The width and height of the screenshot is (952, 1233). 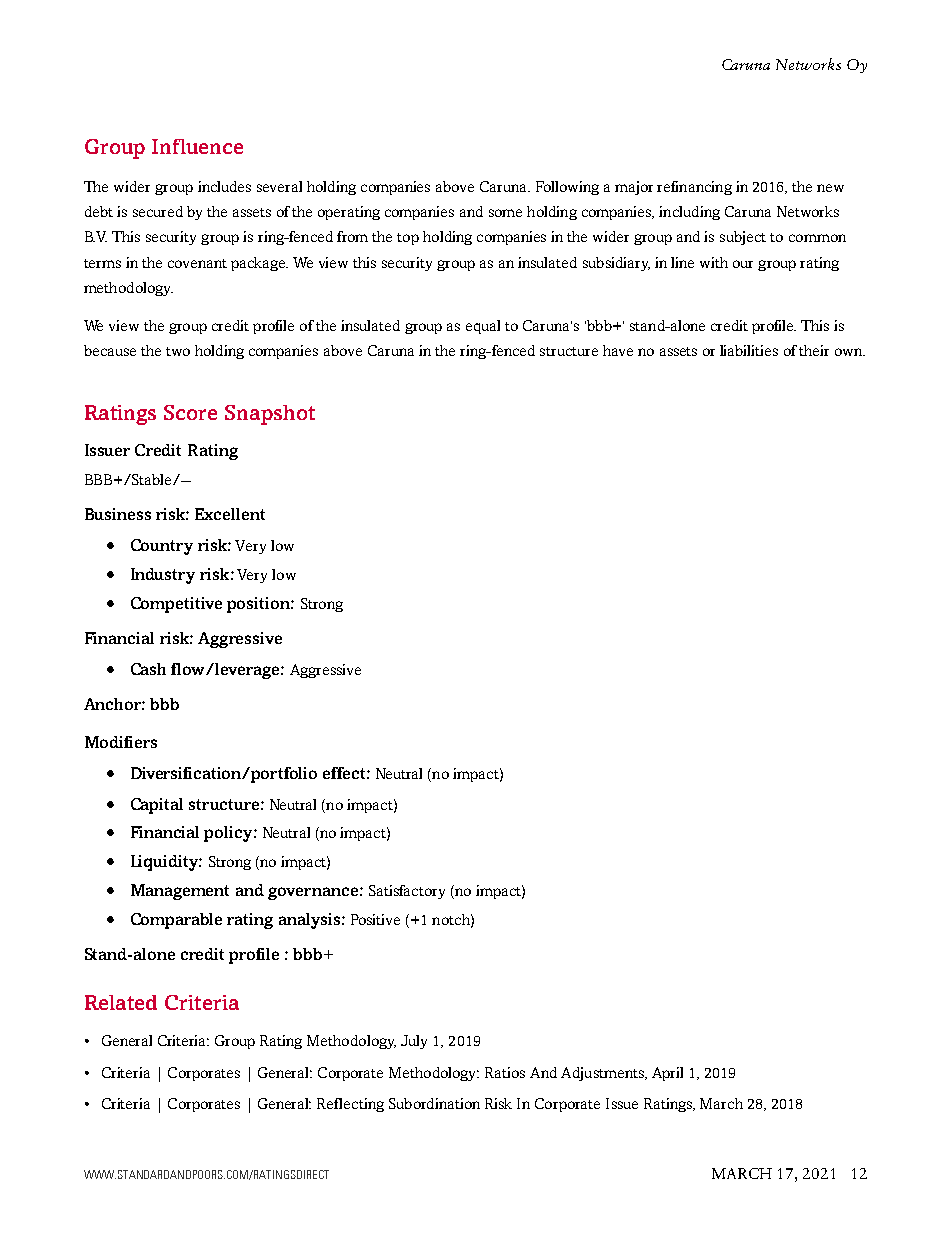 I want to click on Satisfactory, so click(x=407, y=892).
